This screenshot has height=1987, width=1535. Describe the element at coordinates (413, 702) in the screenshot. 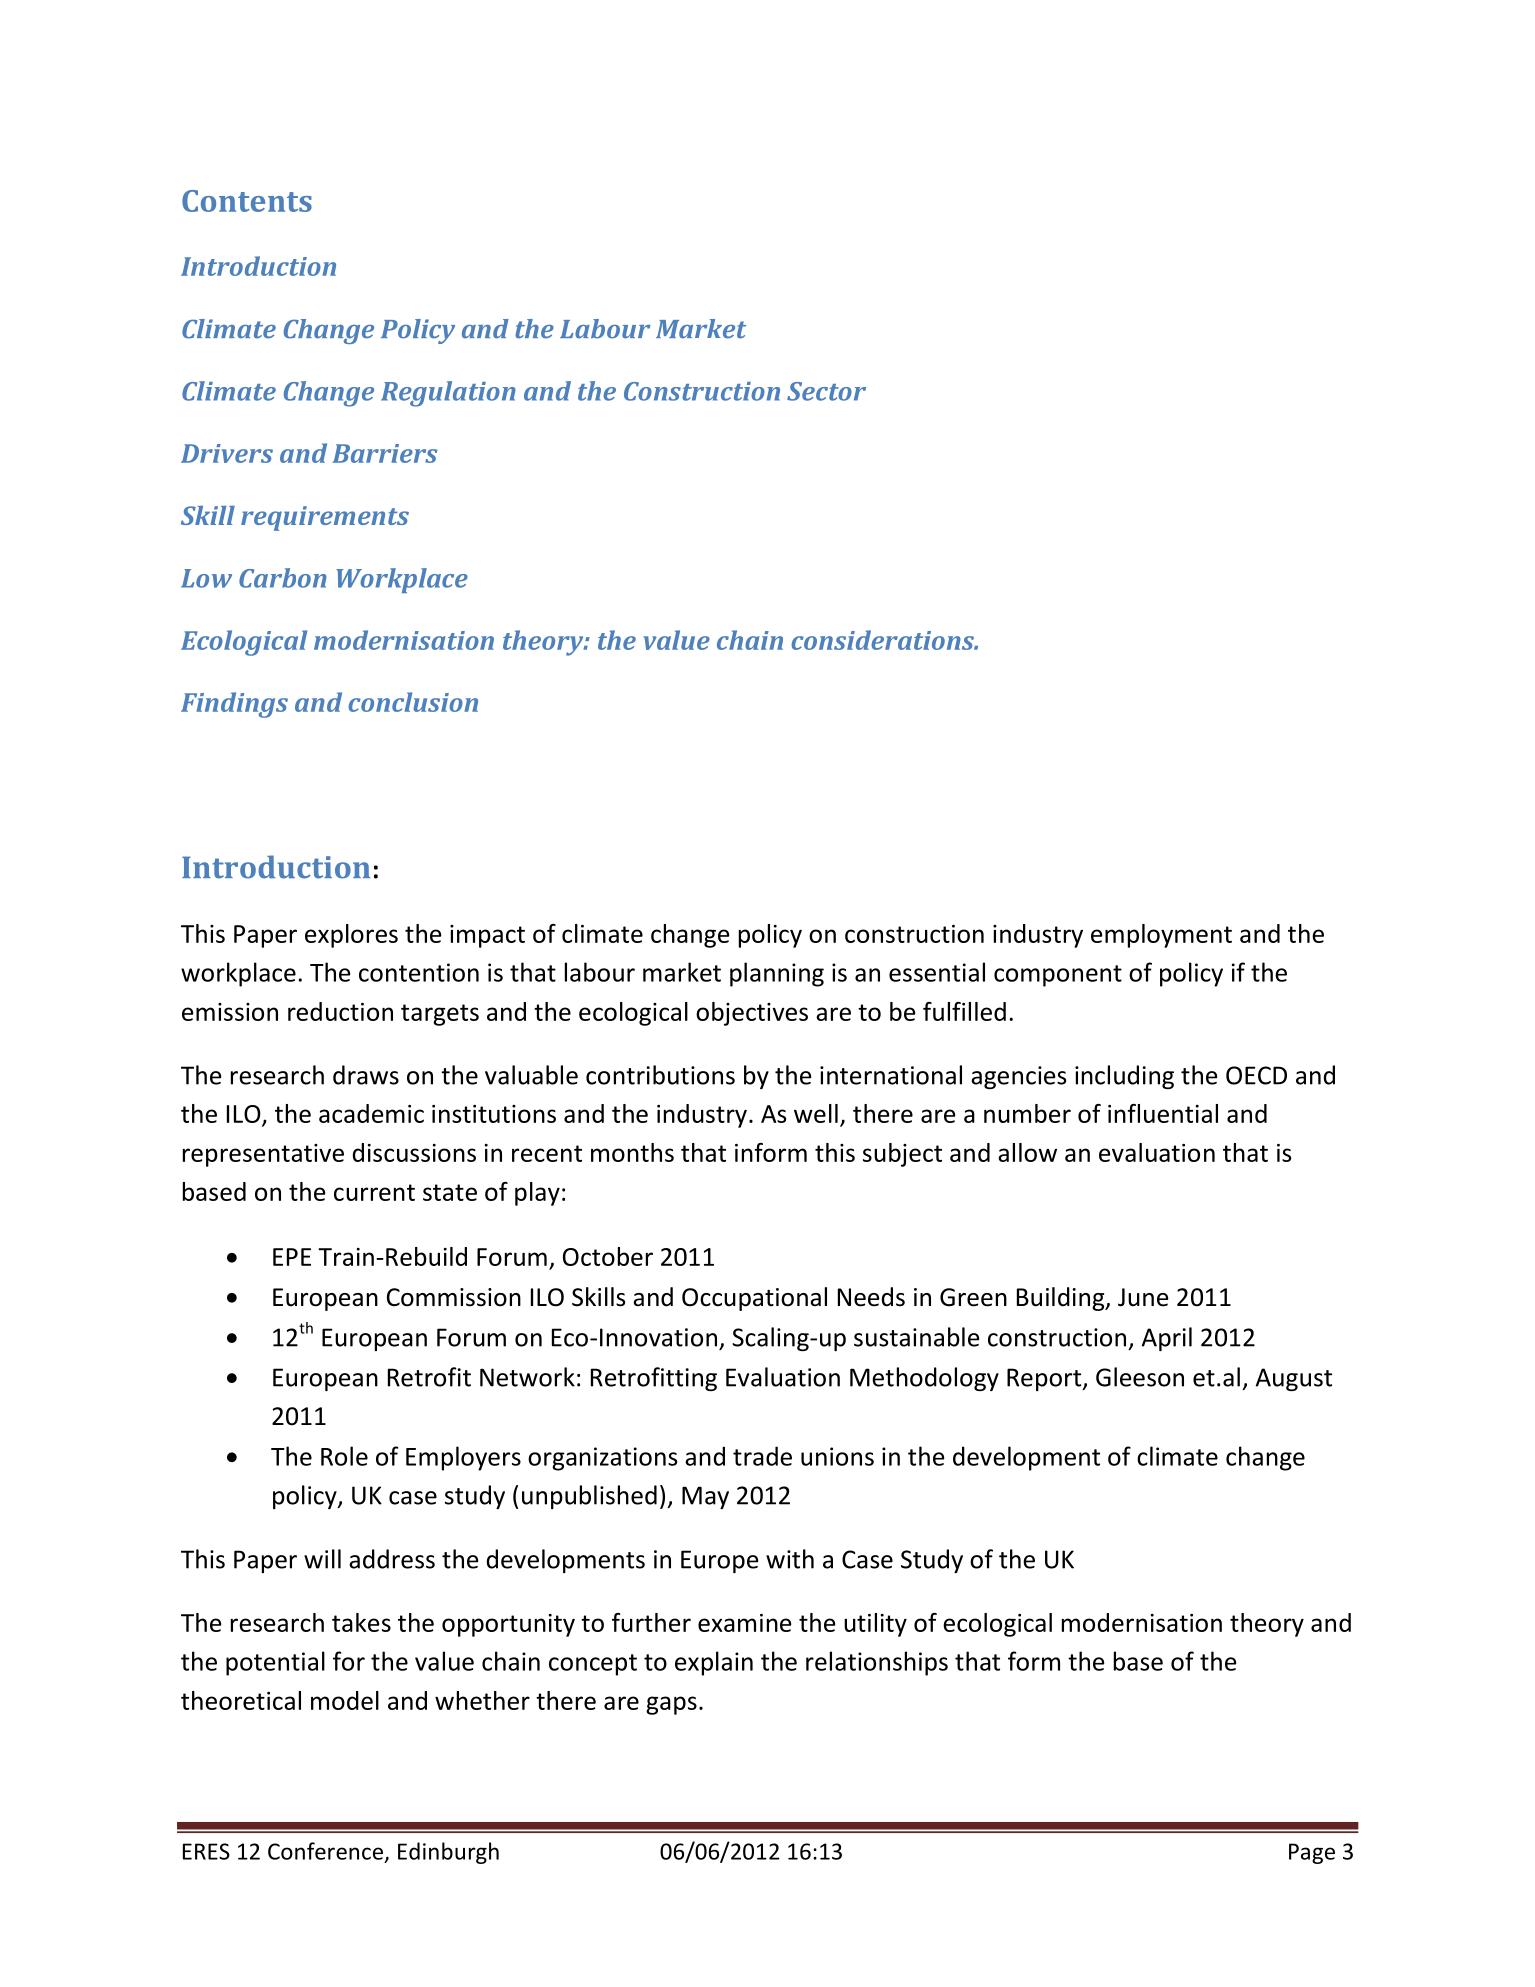

I see `conclusion` at that location.
